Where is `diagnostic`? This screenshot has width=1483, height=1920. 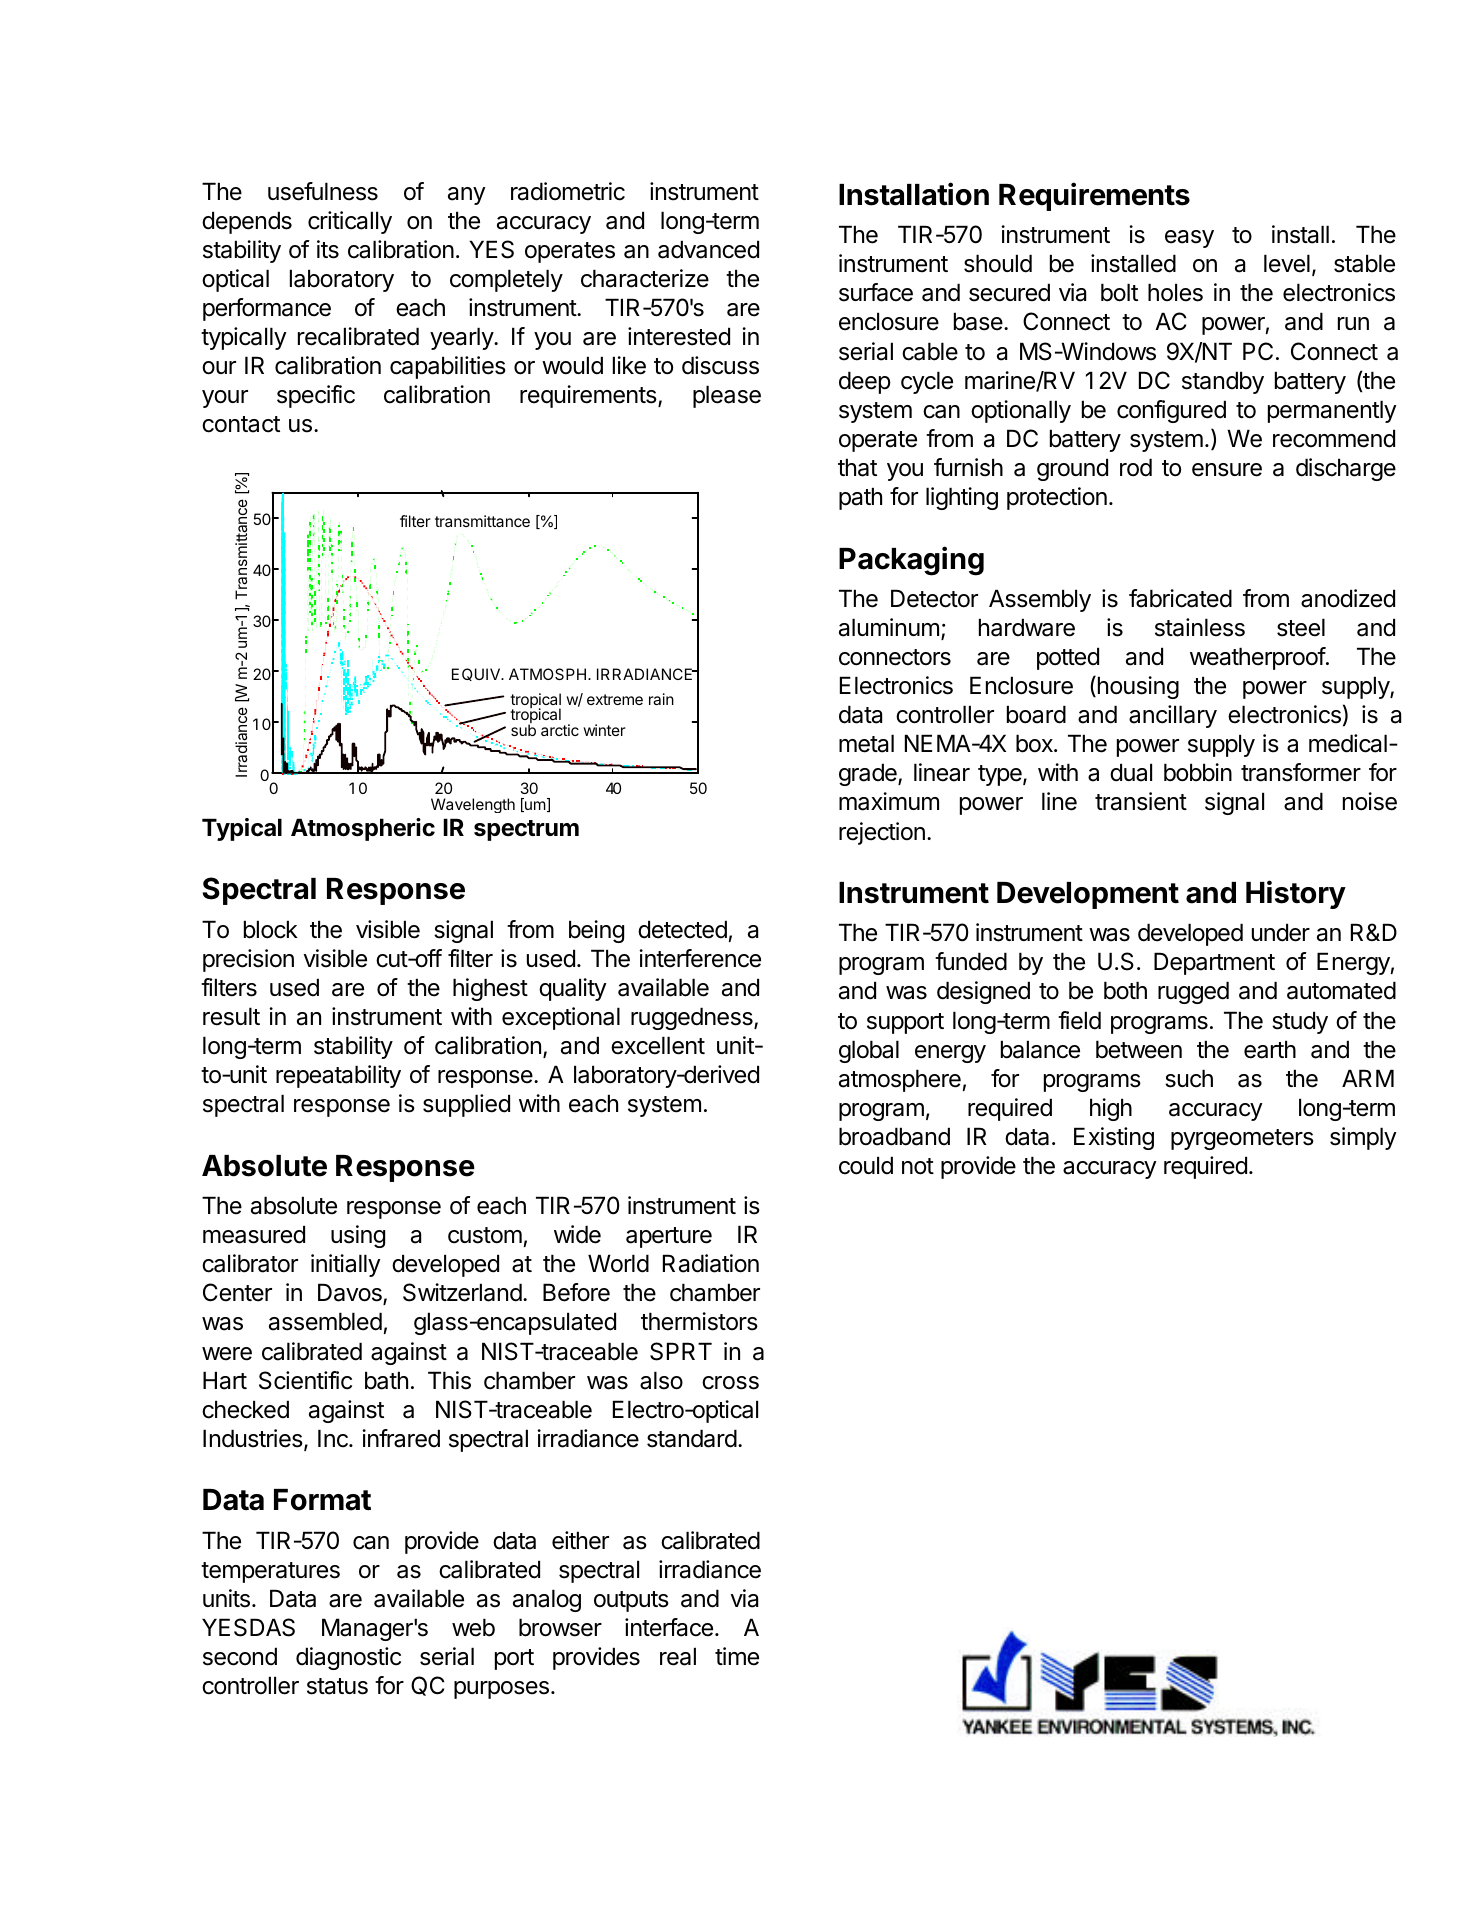
diagnostic is located at coordinates (348, 1658).
